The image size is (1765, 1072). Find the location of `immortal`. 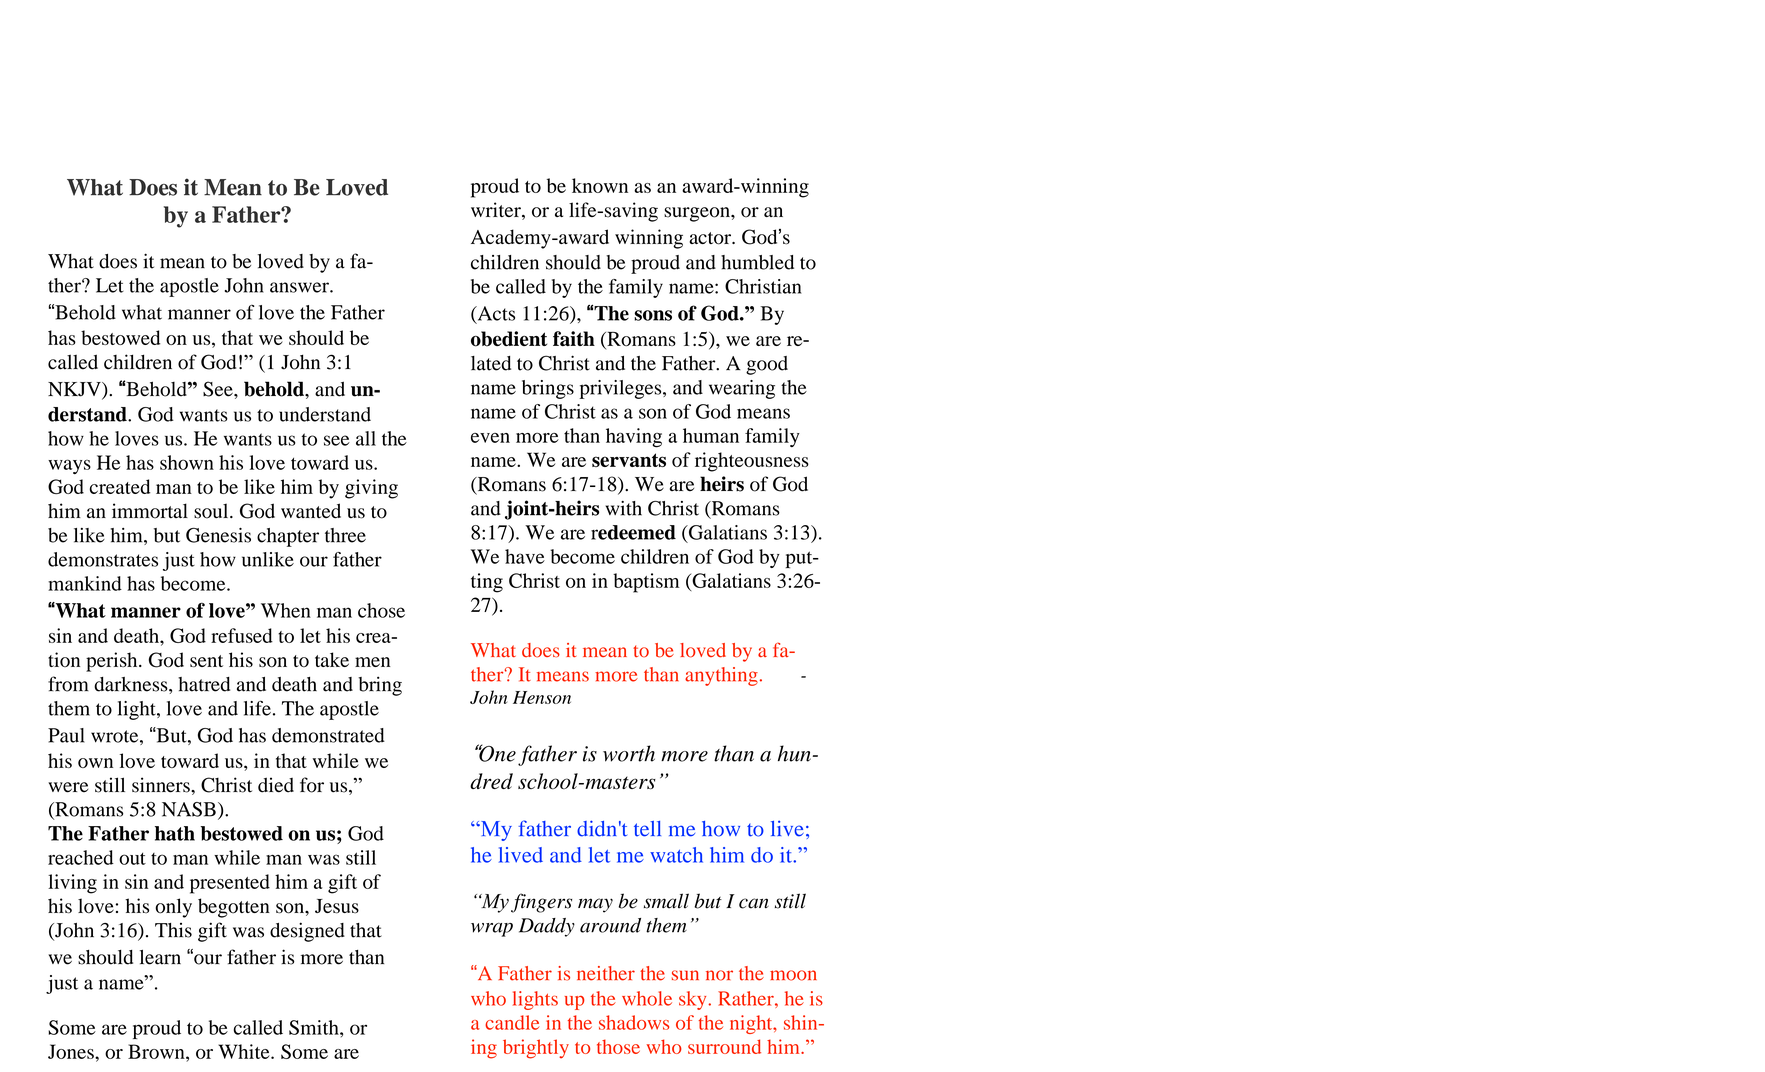

immortal is located at coordinates (150, 511).
